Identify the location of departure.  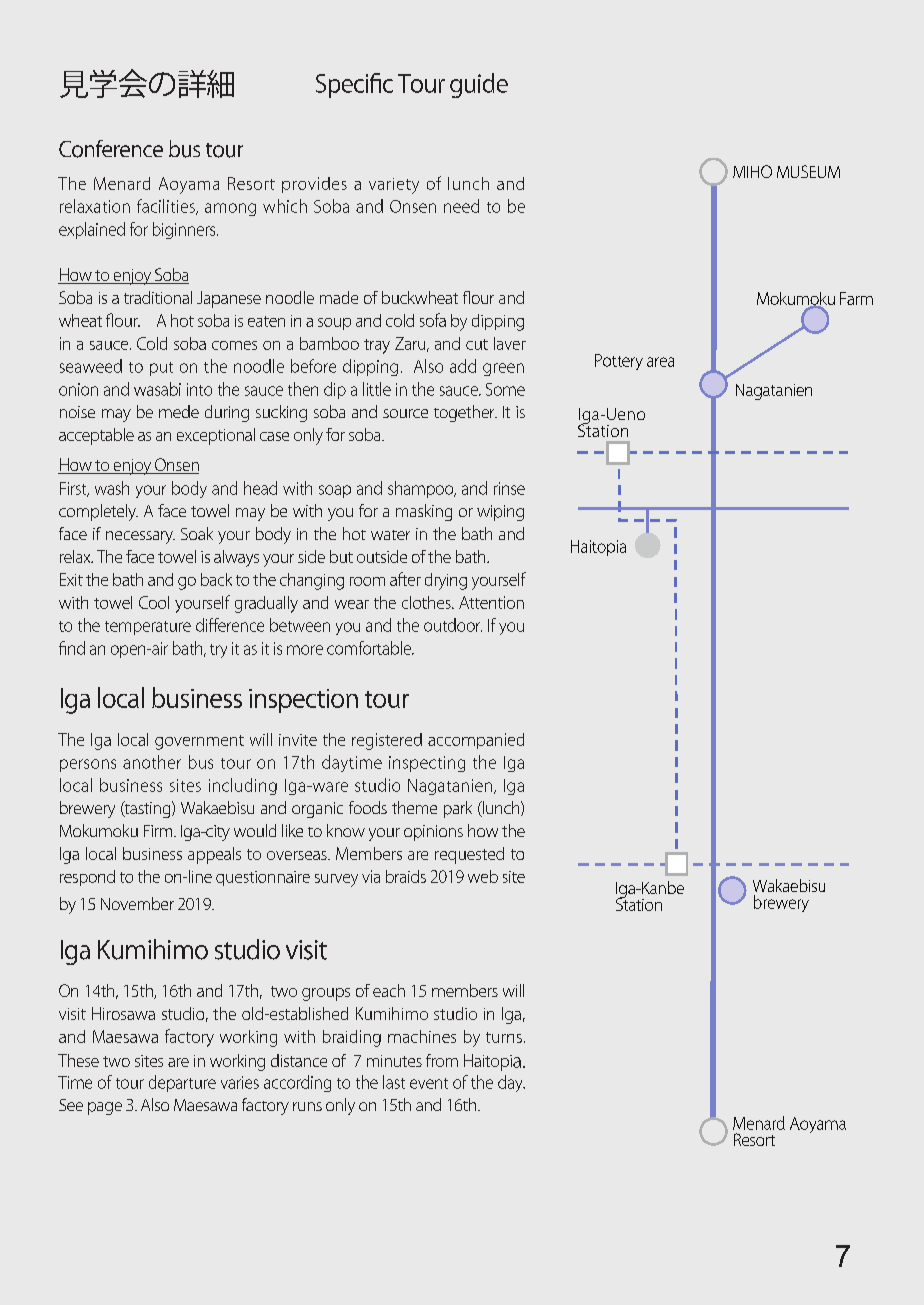
(182, 1083).
